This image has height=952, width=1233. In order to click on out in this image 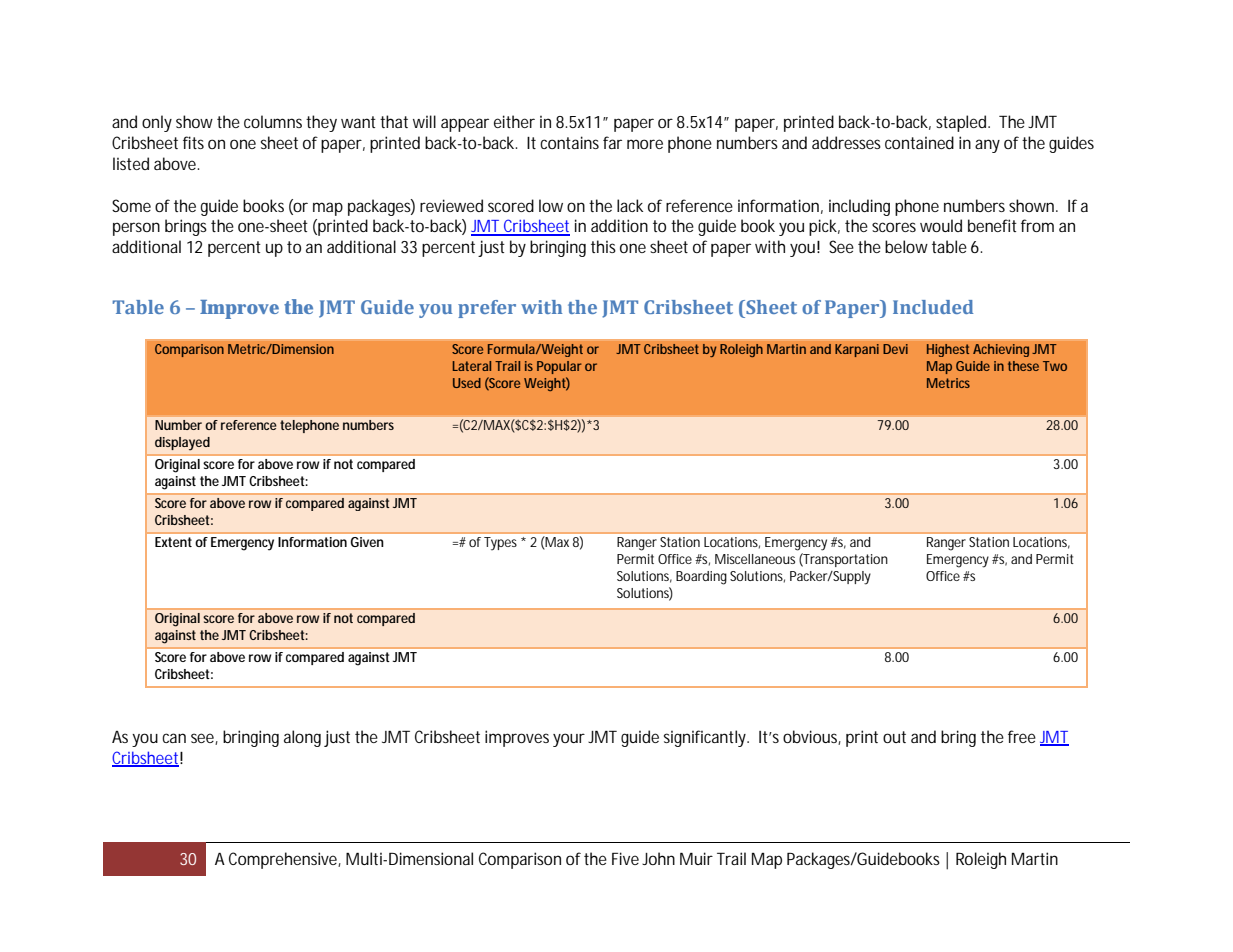, I will do `click(894, 737)`.
